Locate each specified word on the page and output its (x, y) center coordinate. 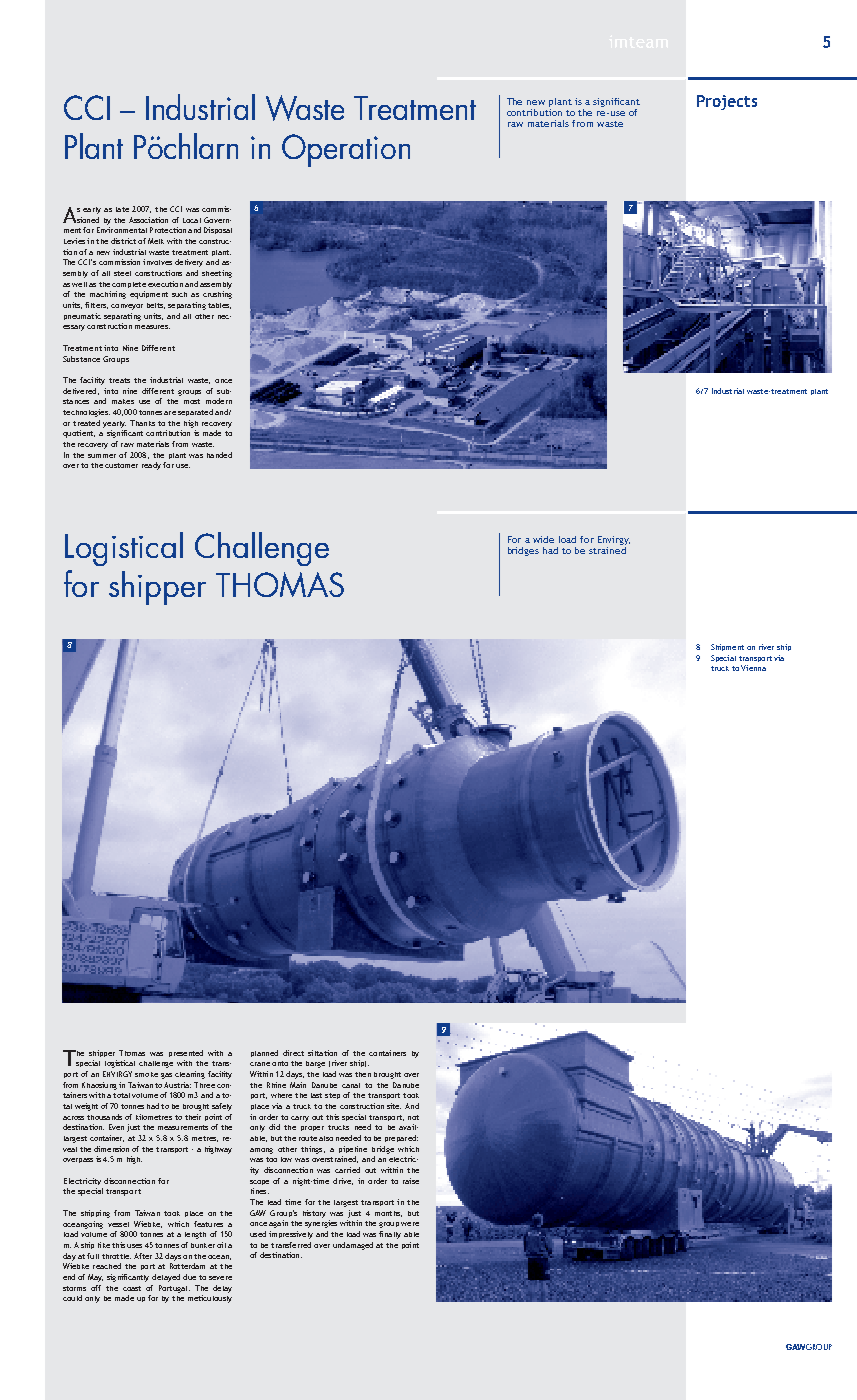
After (143, 1256)
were (410, 1224)
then (363, 1074)
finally (390, 1235)
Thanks (142, 423)
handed (219, 455)
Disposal (218, 230)
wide (543, 539)
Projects (727, 102)
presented (186, 1053)
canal (351, 1085)
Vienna (753, 668)
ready (151, 466)
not (413, 1117)
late (122, 209)
